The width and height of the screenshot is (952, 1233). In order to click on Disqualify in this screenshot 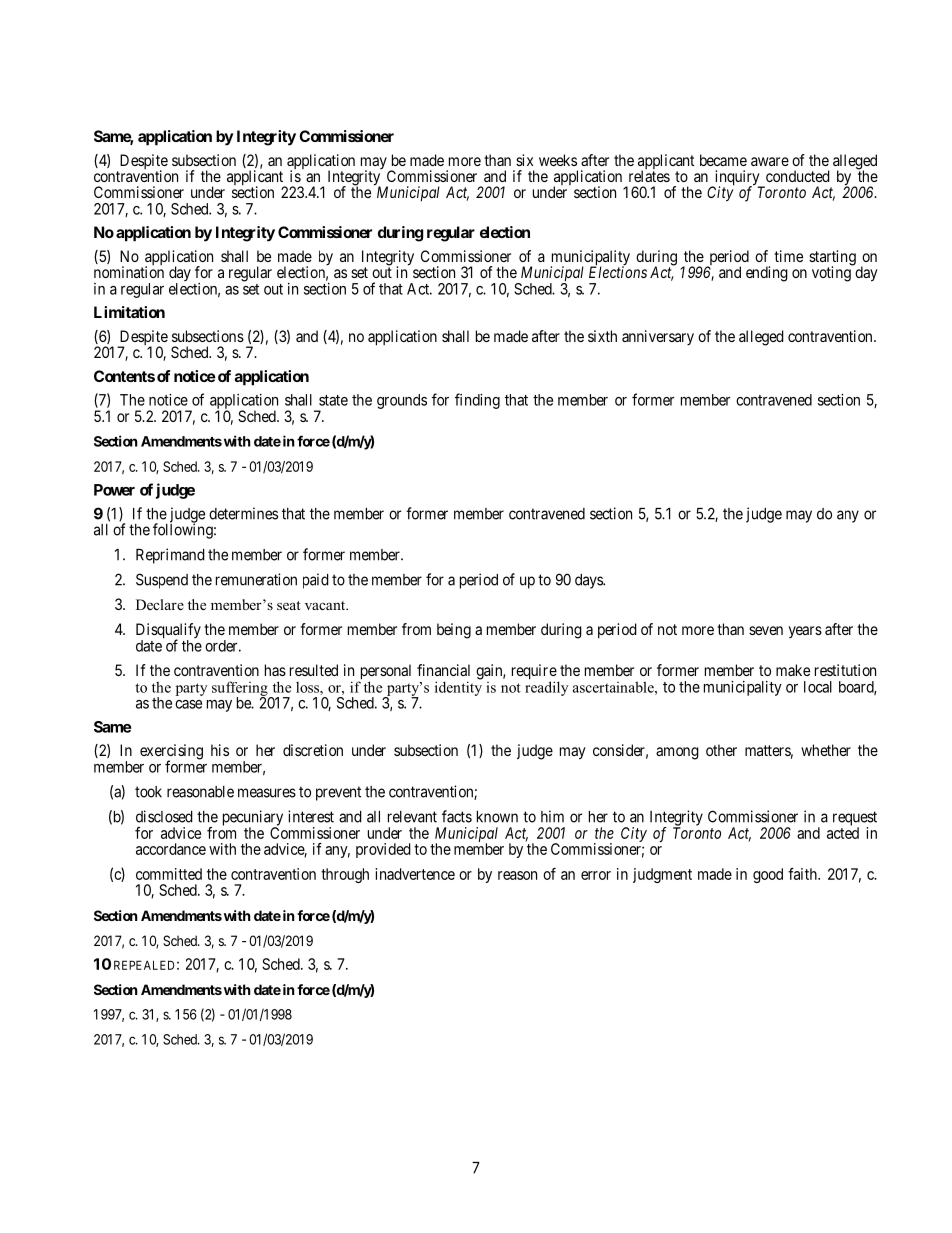, I will do `click(168, 632)`.
